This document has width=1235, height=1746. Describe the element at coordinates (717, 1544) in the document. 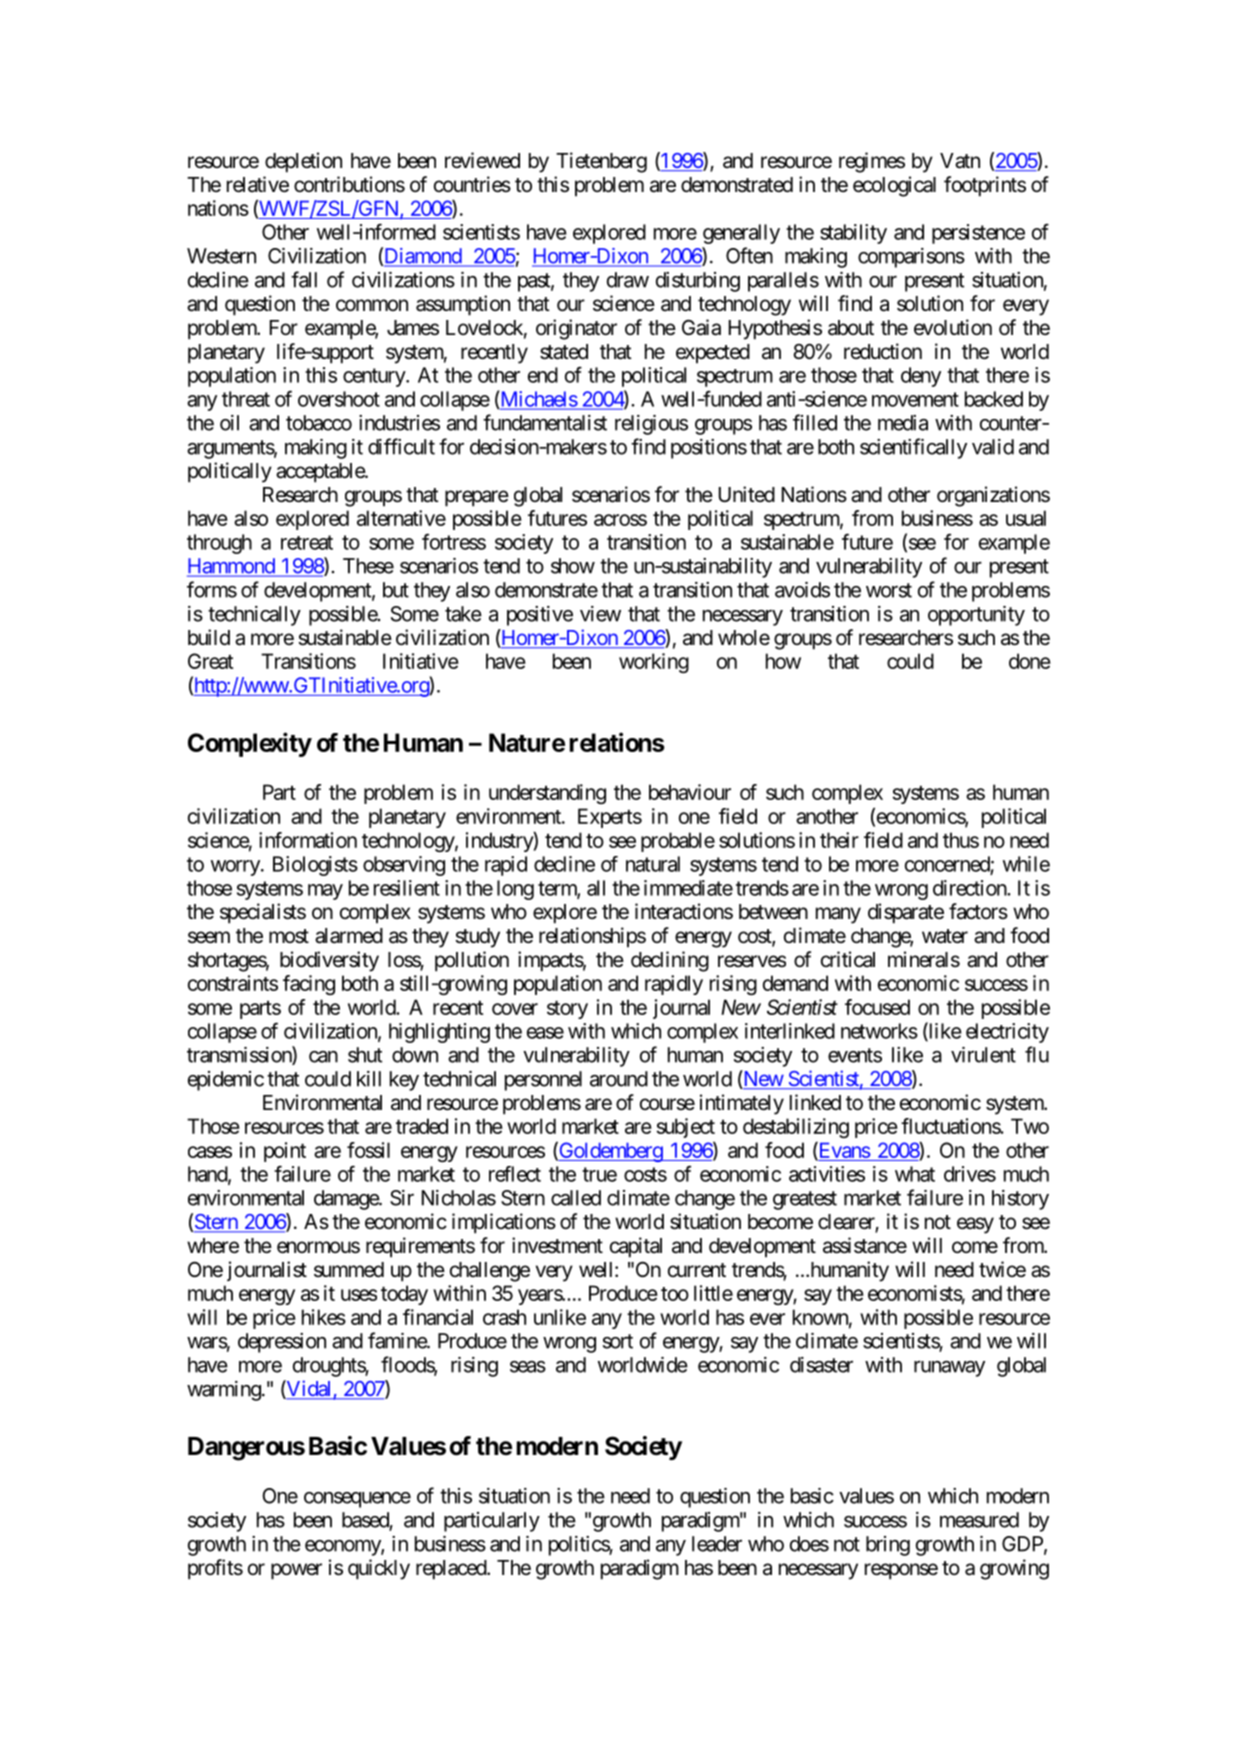

I see `leader` at that location.
